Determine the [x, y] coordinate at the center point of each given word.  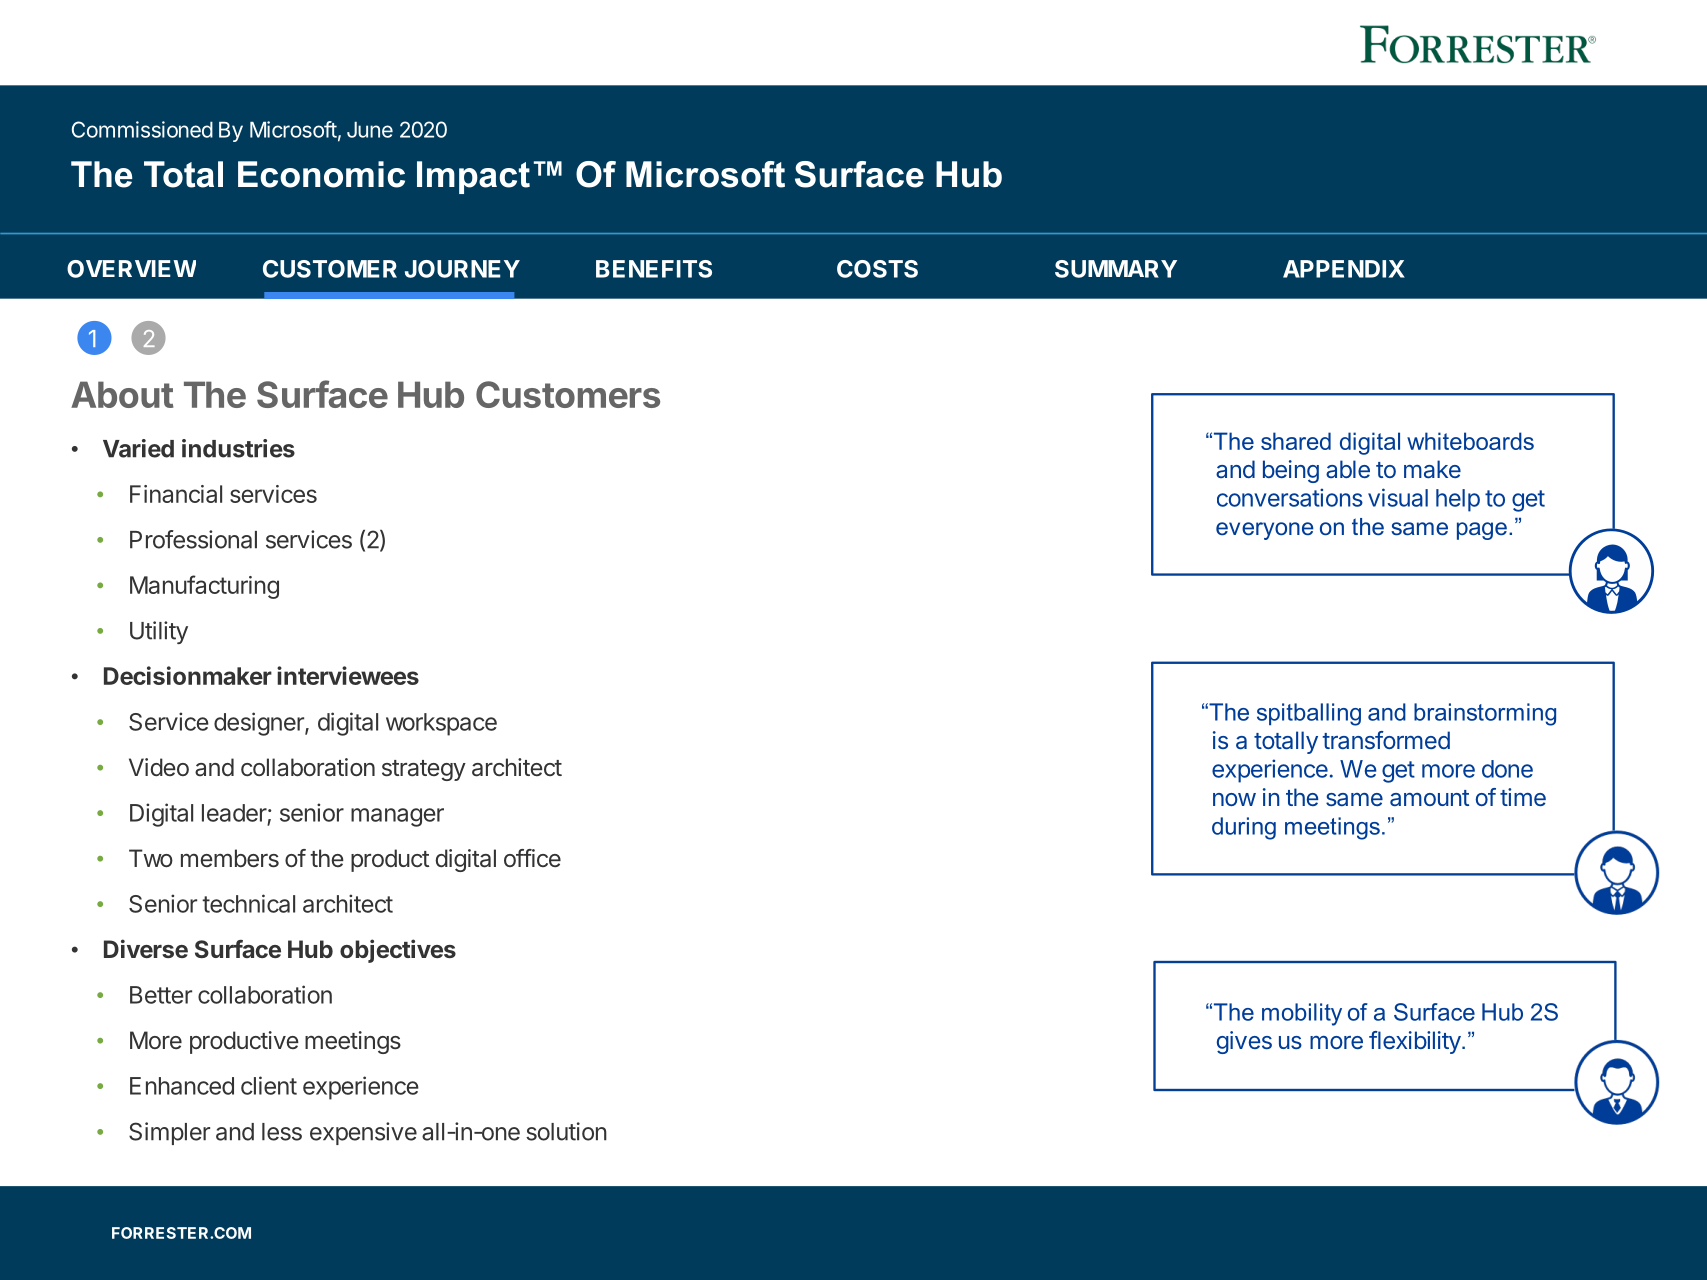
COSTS [877, 269]
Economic [321, 174]
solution [566, 1131]
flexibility [1415, 1042]
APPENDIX [1344, 269]
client [269, 1085]
